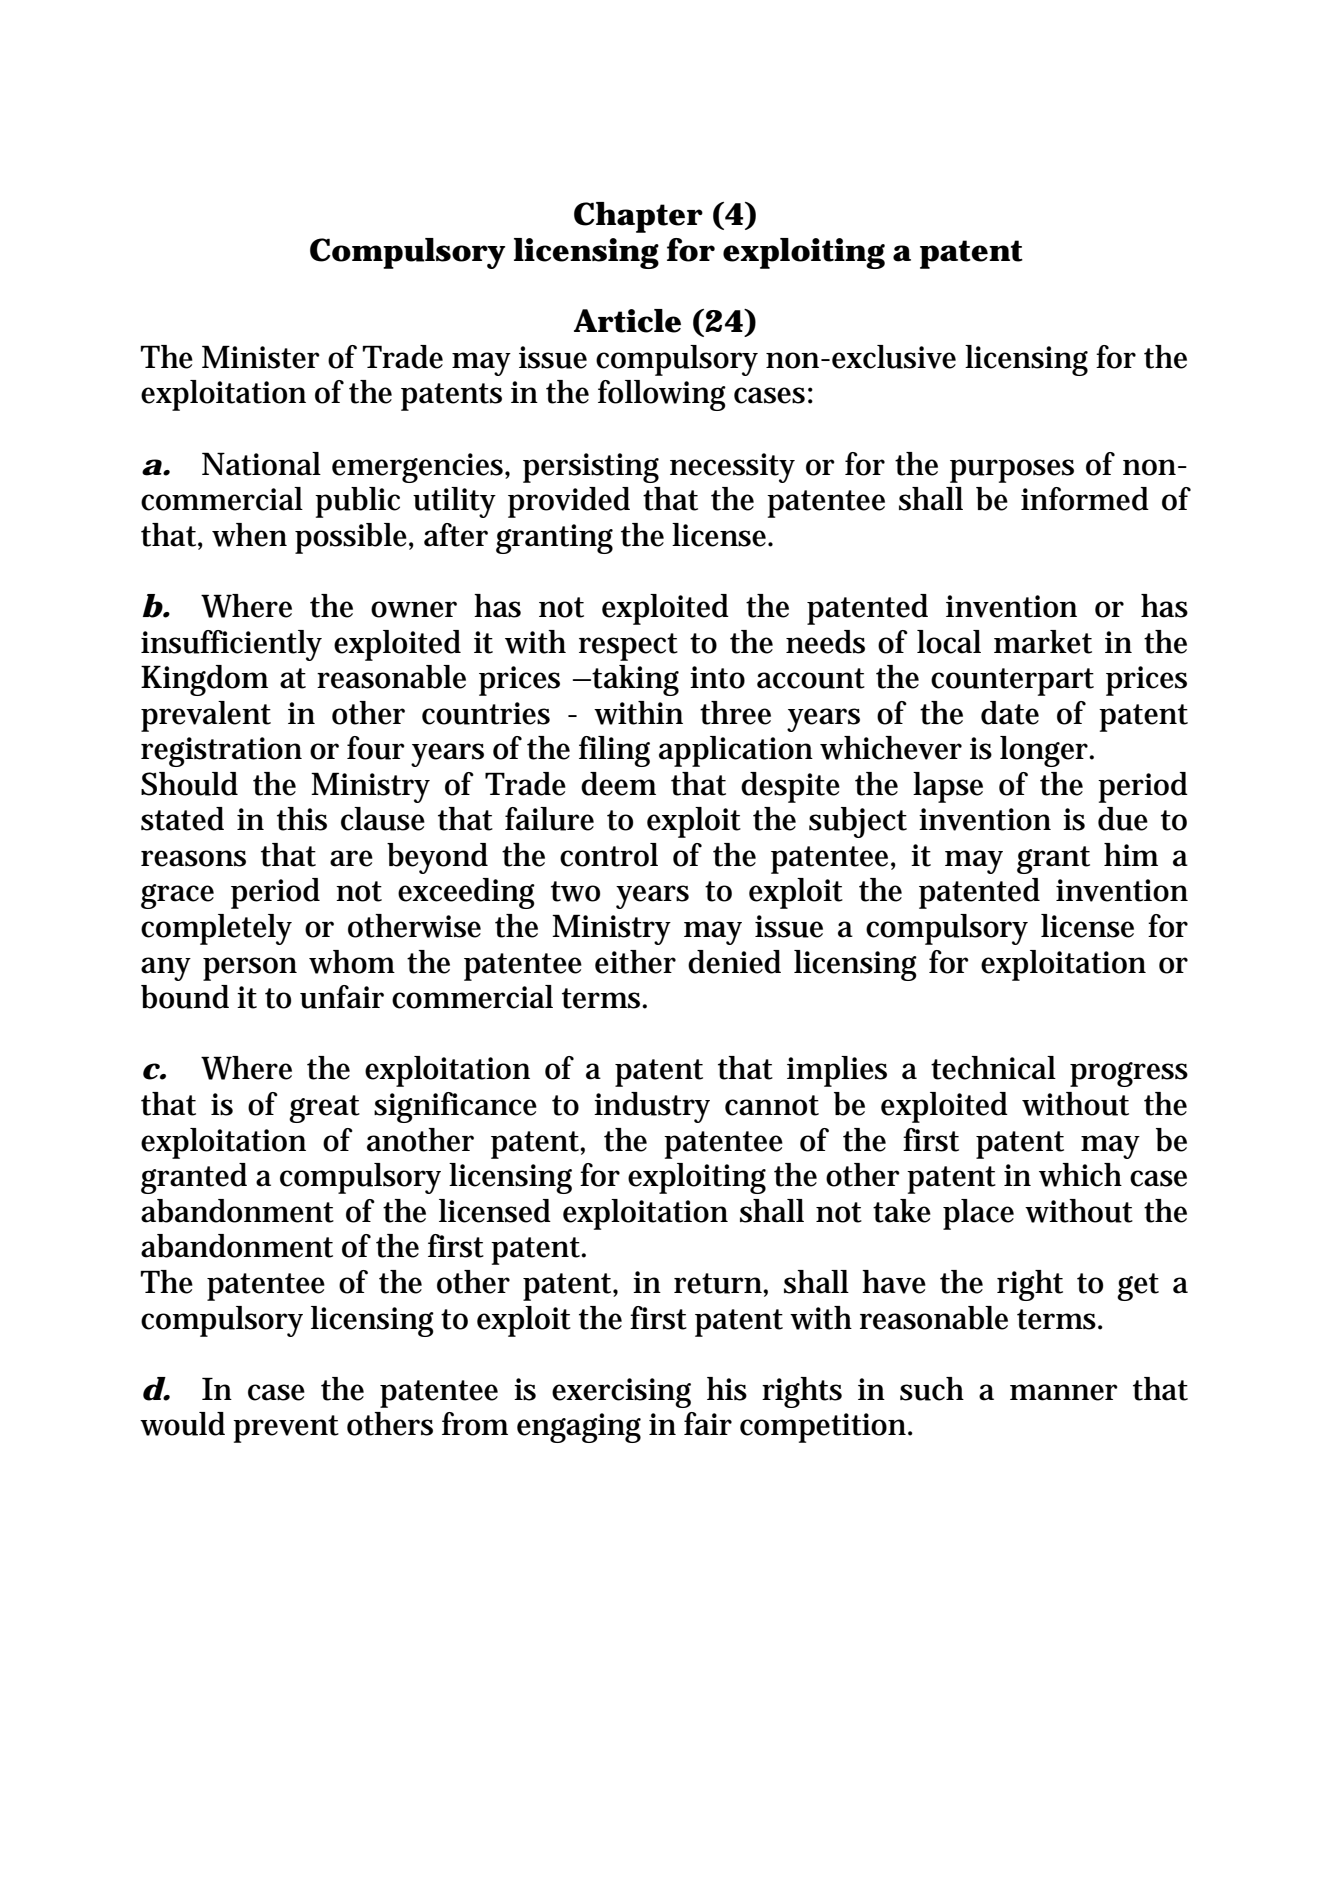 Image resolution: width=1332 pixels, height=1884 pixels. I want to click on Minister, so click(261, 357).
